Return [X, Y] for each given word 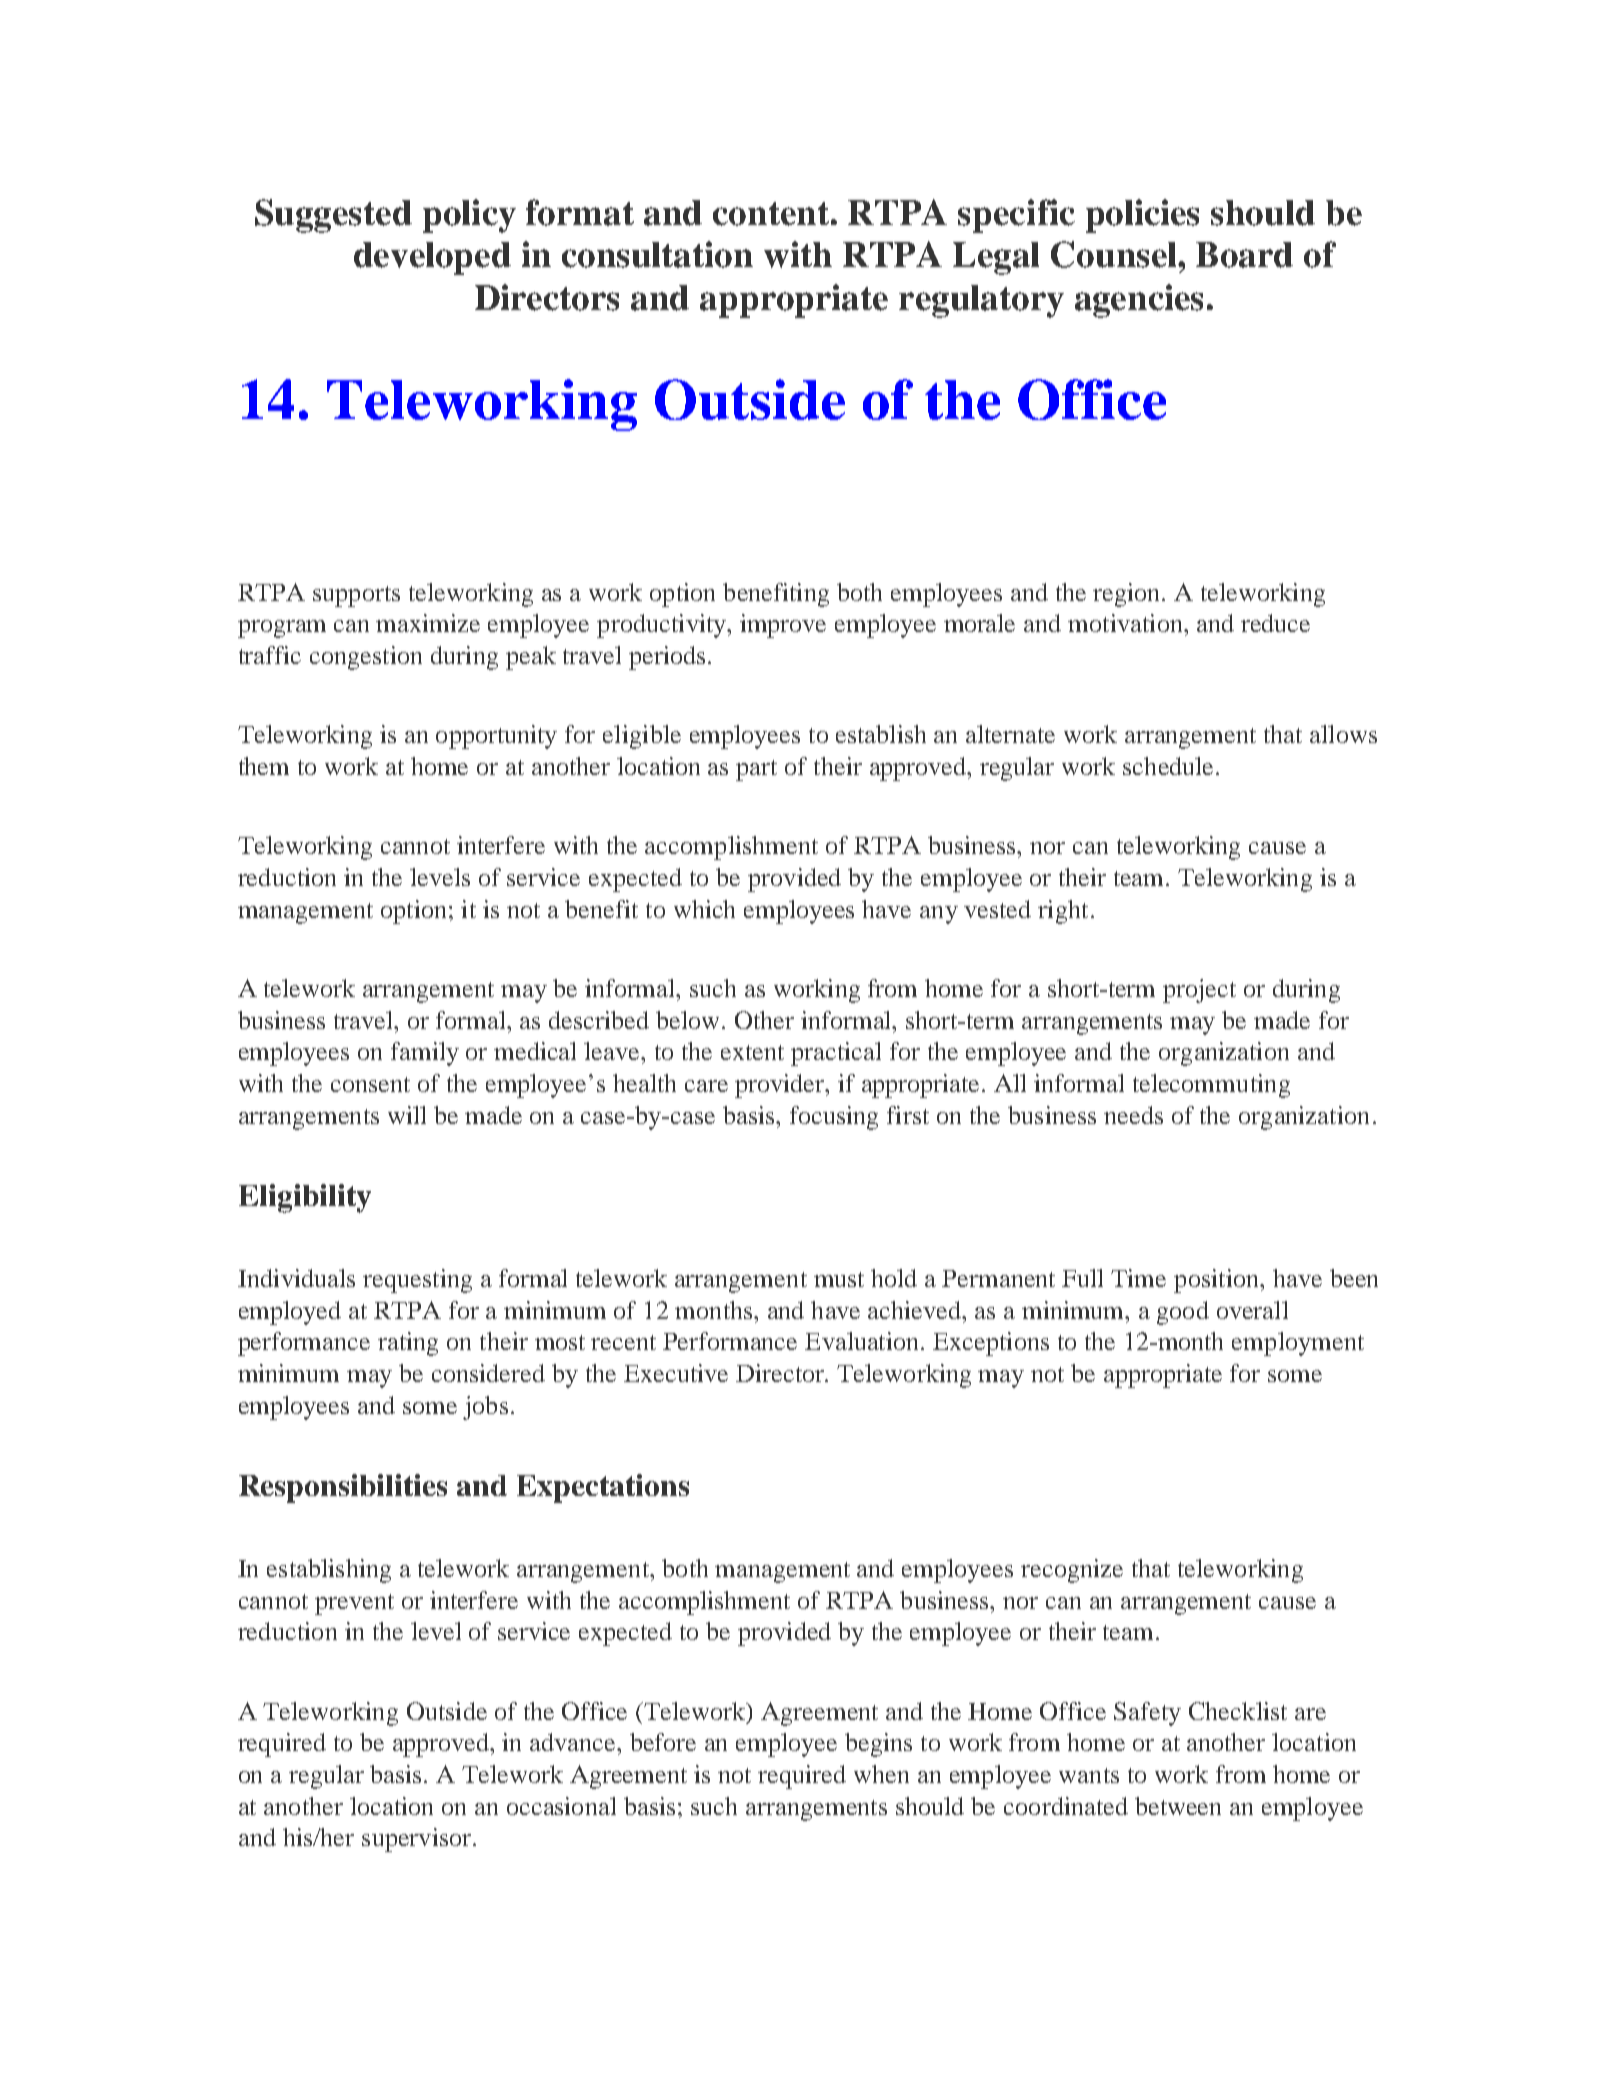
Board [1244, 255]
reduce [1275, 623]
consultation [657, 254]
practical [836, 1054]
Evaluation [861, 1341]
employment [1298, 1344]
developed [432, 258]
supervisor [418, 1840]
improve [783, 626]
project [1199, 991]
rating [408, 1344]
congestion [366, 658]
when [881, 1774]
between [1178, 1806]
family [425, 1054]
